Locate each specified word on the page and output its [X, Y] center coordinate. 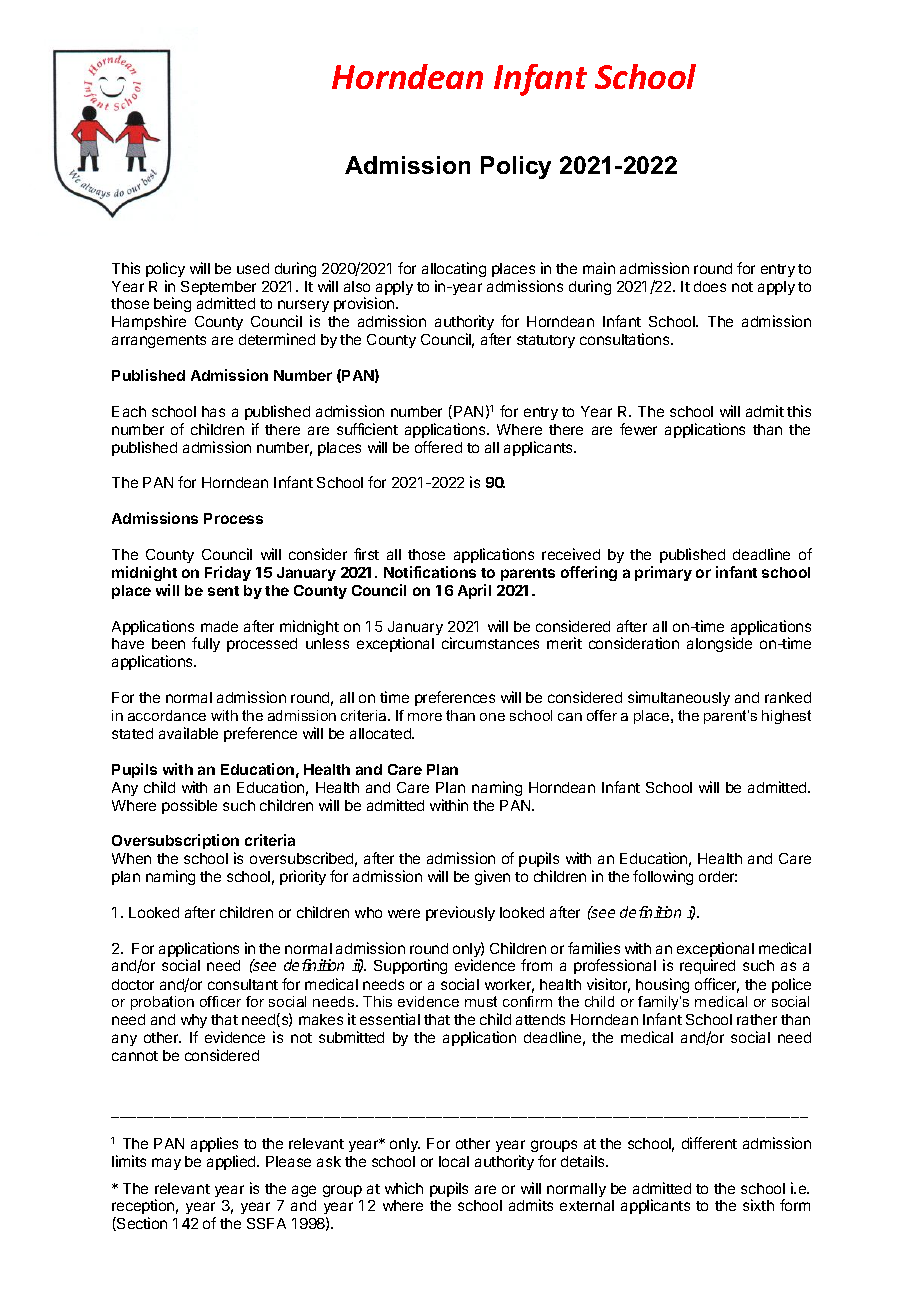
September [218, 289]
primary [663, 573]
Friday [228, 573]
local [454, 1161]
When [131, 858]
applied [232, 1162]
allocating [454, 269]
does [710, 286]
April [474, 591]
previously [460, 913]
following [663, 877]
